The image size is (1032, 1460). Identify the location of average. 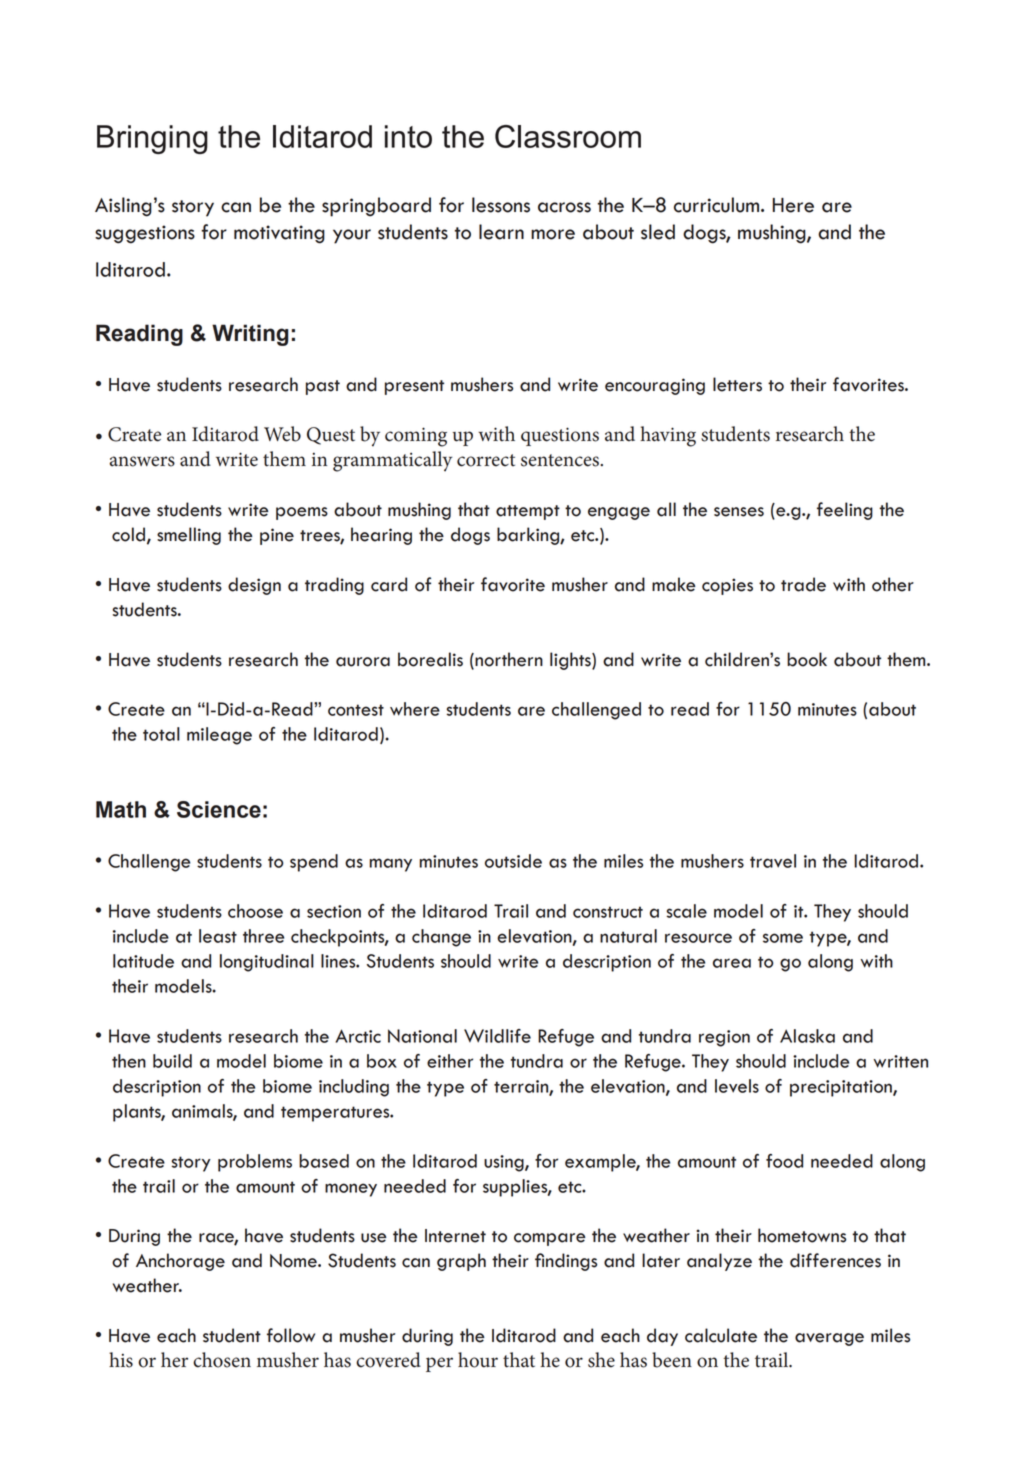
(829, 1339).
